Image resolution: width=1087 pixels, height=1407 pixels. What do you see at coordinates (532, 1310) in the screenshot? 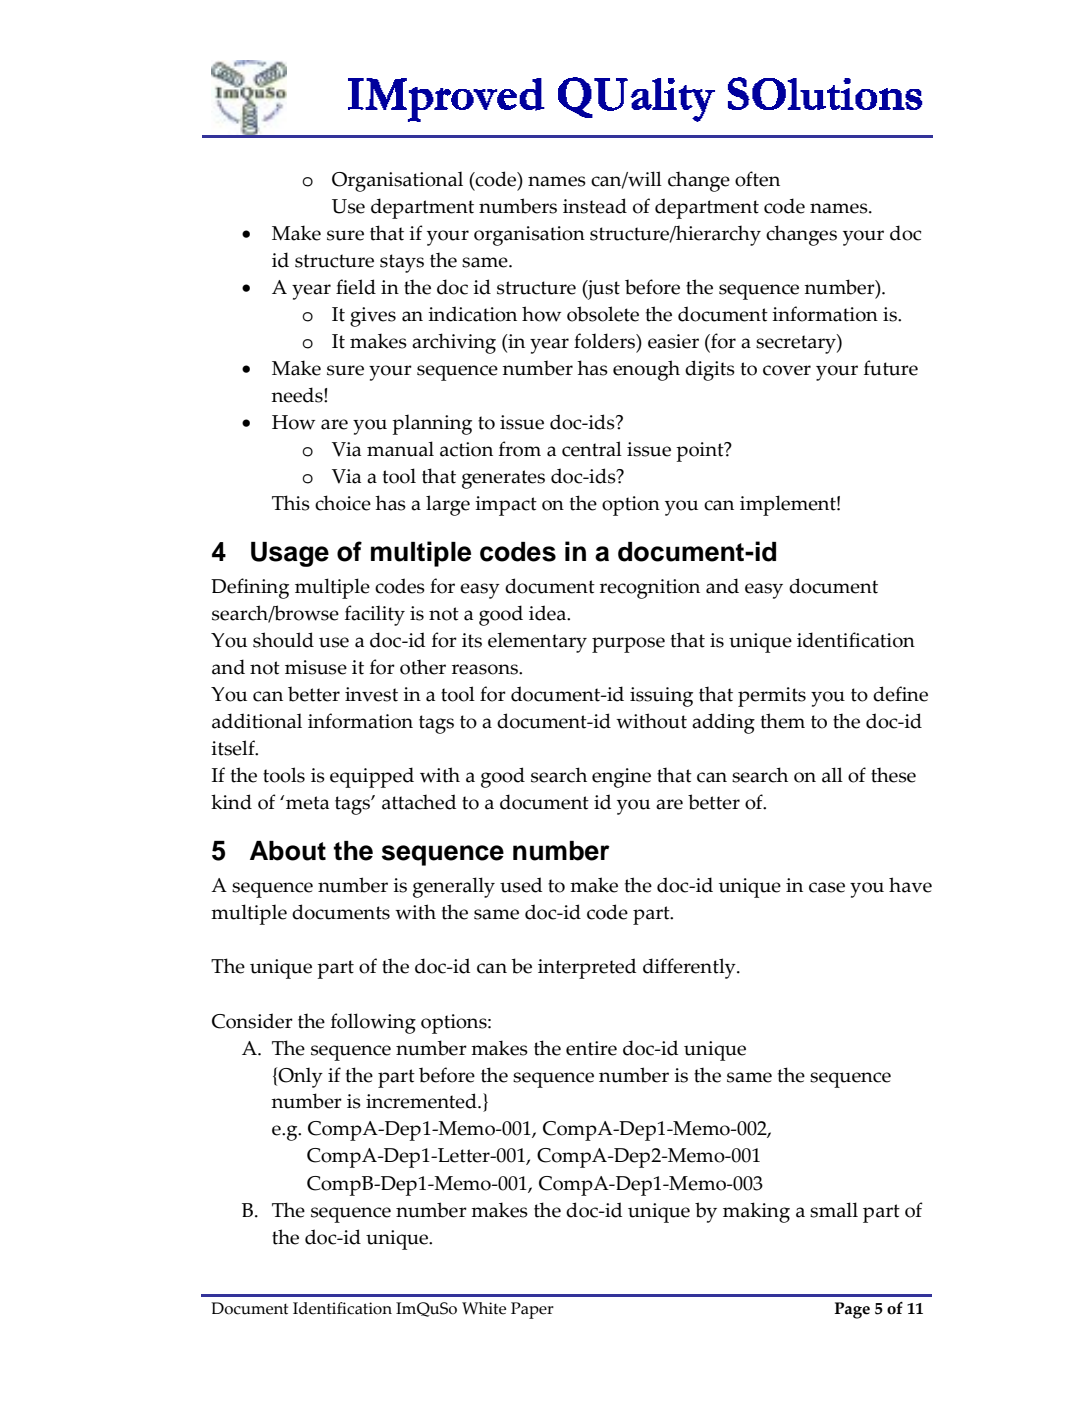
I see `Paper` at bounding box center [532, 1310].
